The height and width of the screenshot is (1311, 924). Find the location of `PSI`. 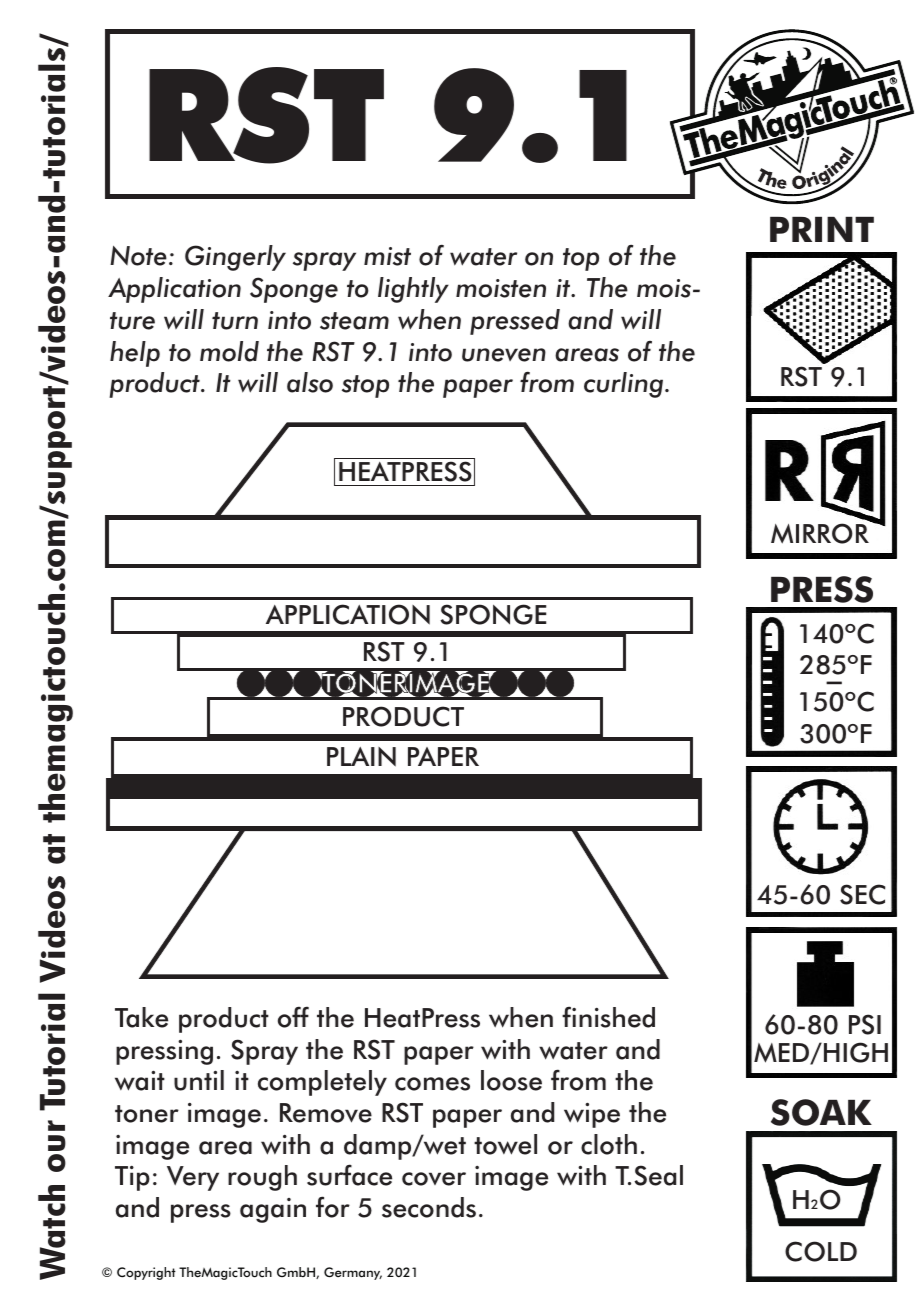

PSI is located at coordinates (865, 1024).
